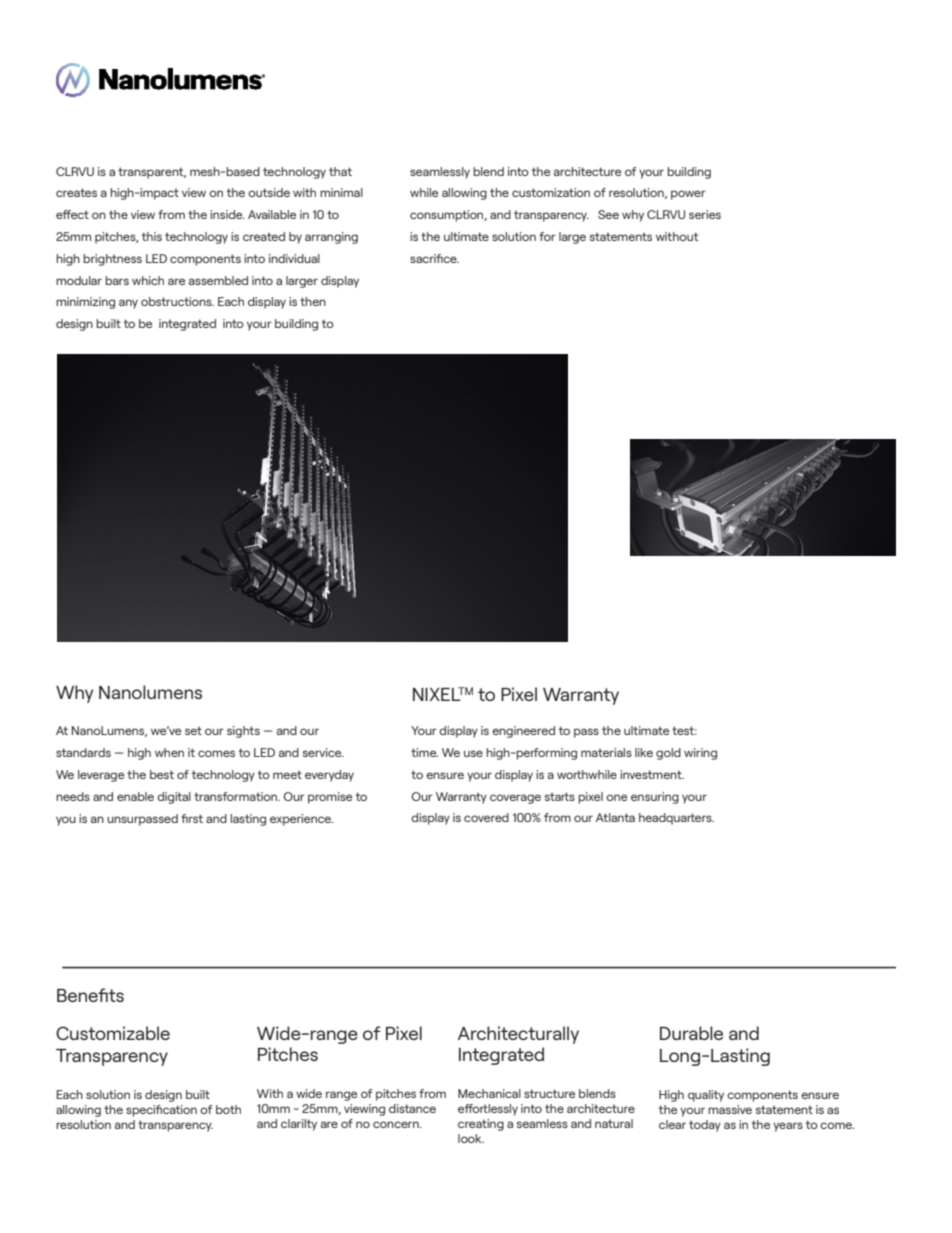 The image size is (952, 1233). What do you see at coordinates (688, 195) in the screenshot?
I see `power` at bounding box center [688, 195].
